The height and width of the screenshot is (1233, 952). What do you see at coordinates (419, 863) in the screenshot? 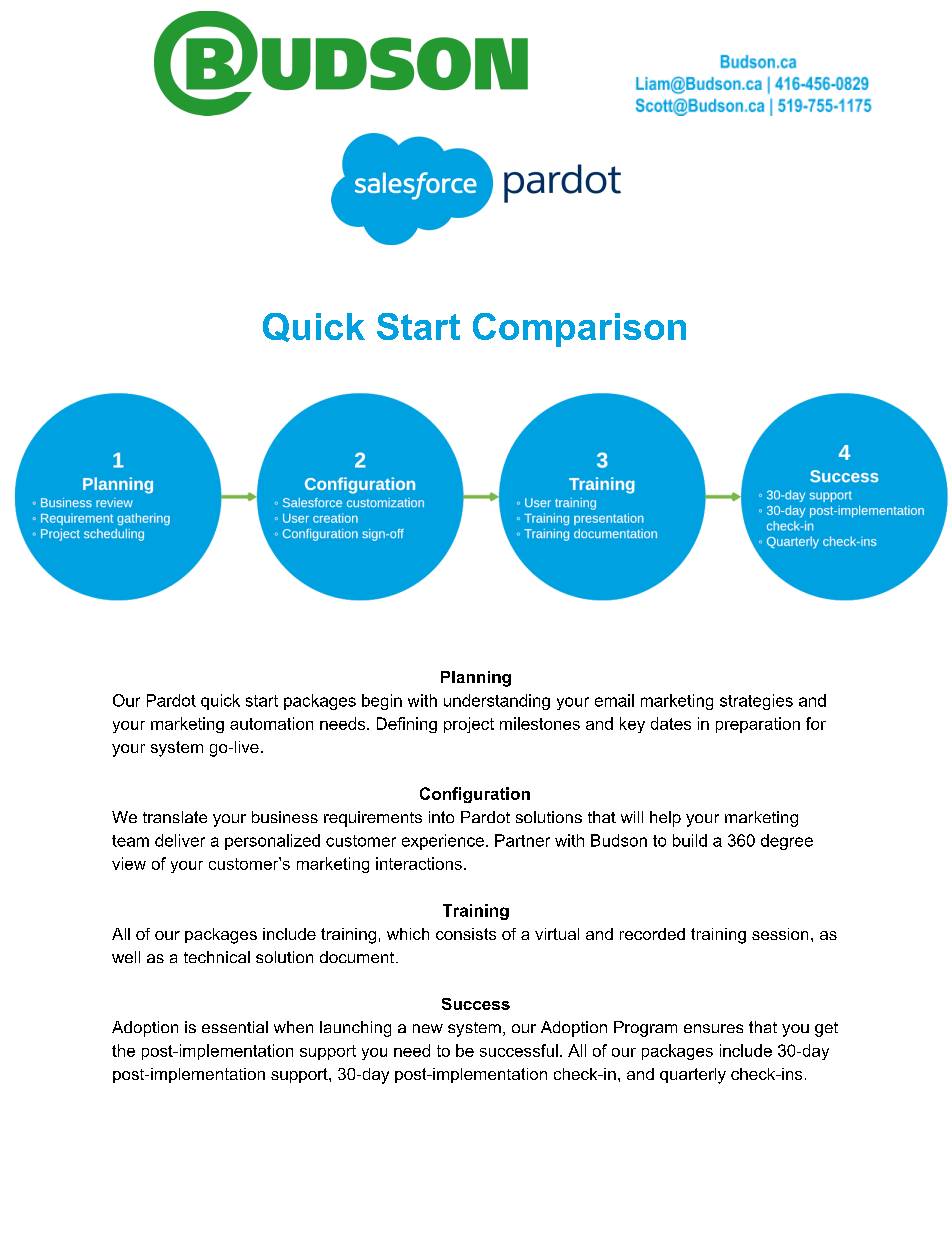
I see `interactions` at bounding box center [419, 863].
